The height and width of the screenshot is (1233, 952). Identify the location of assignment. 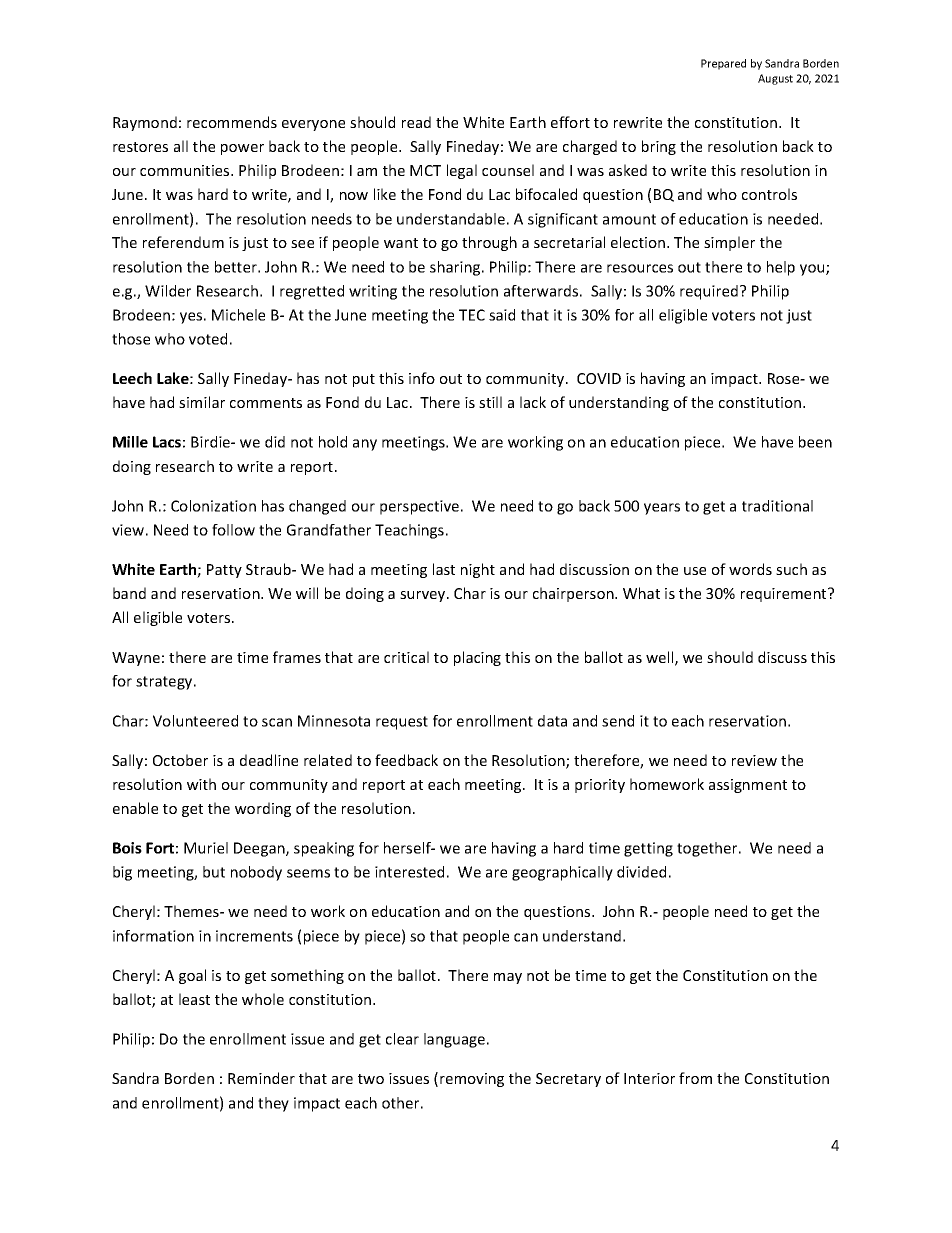
(748, 786).
